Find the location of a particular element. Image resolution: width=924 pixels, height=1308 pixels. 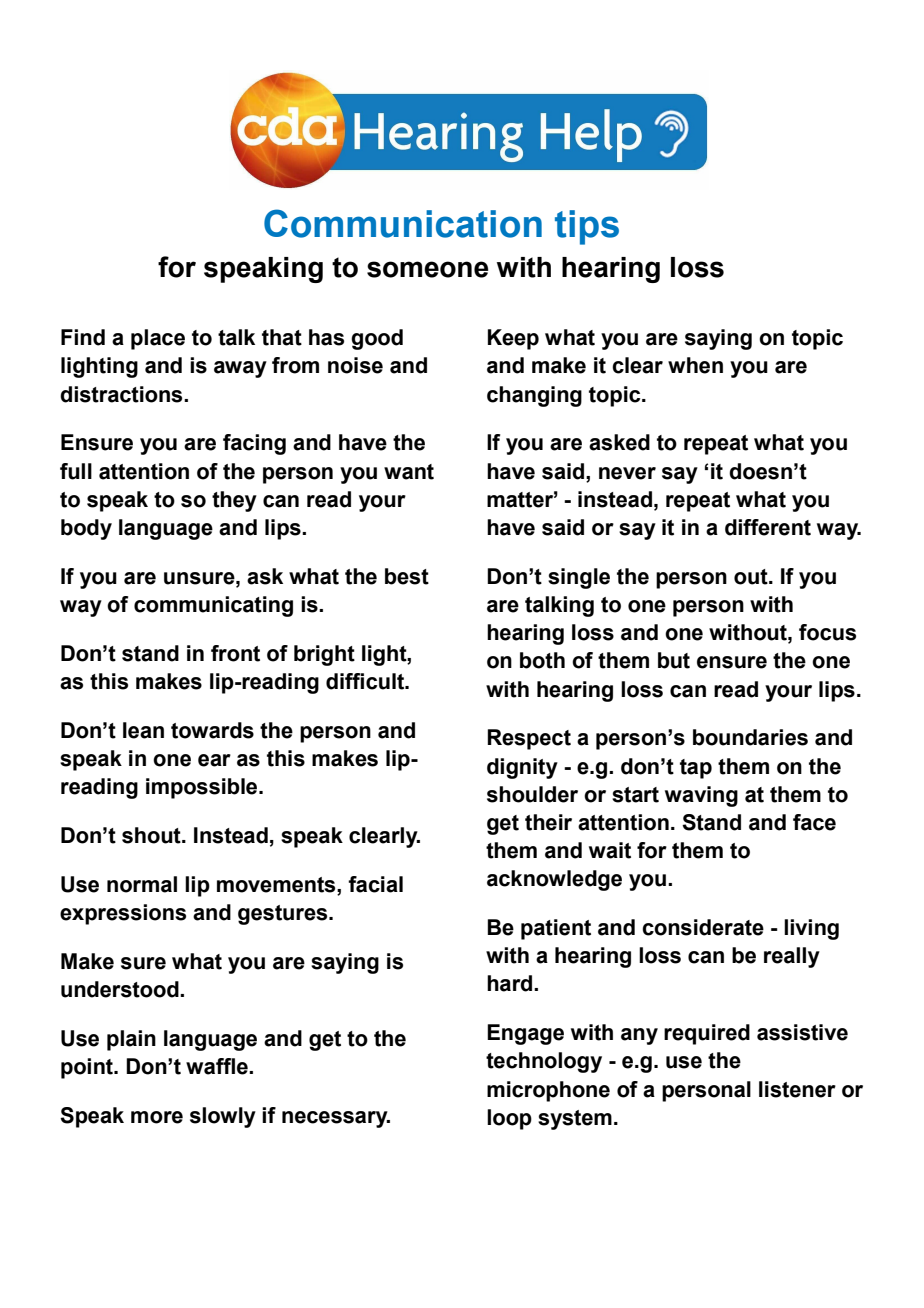

shout is located at coordinates (152, 835).
